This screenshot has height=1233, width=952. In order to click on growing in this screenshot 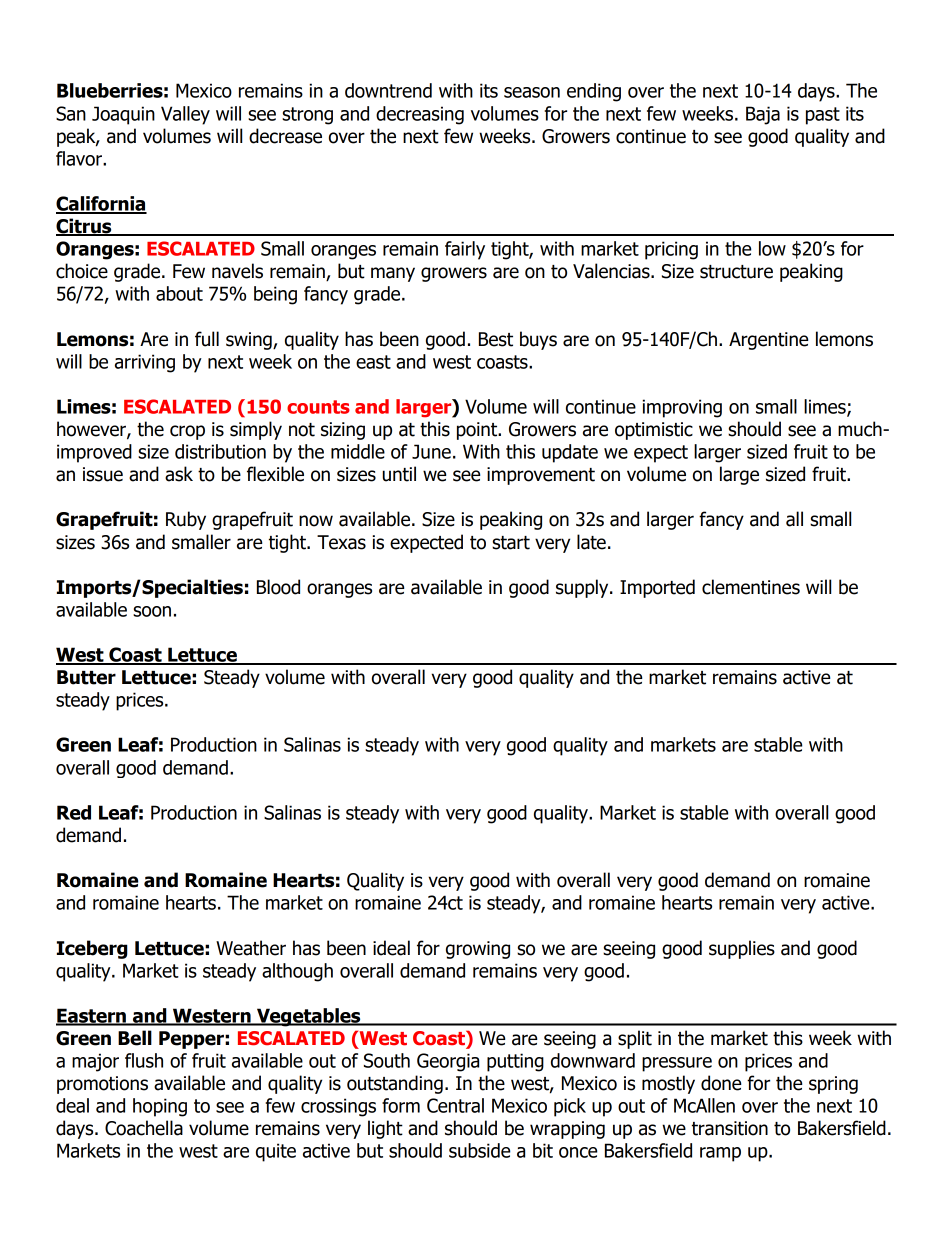, I will do `click(478, 950)`.
